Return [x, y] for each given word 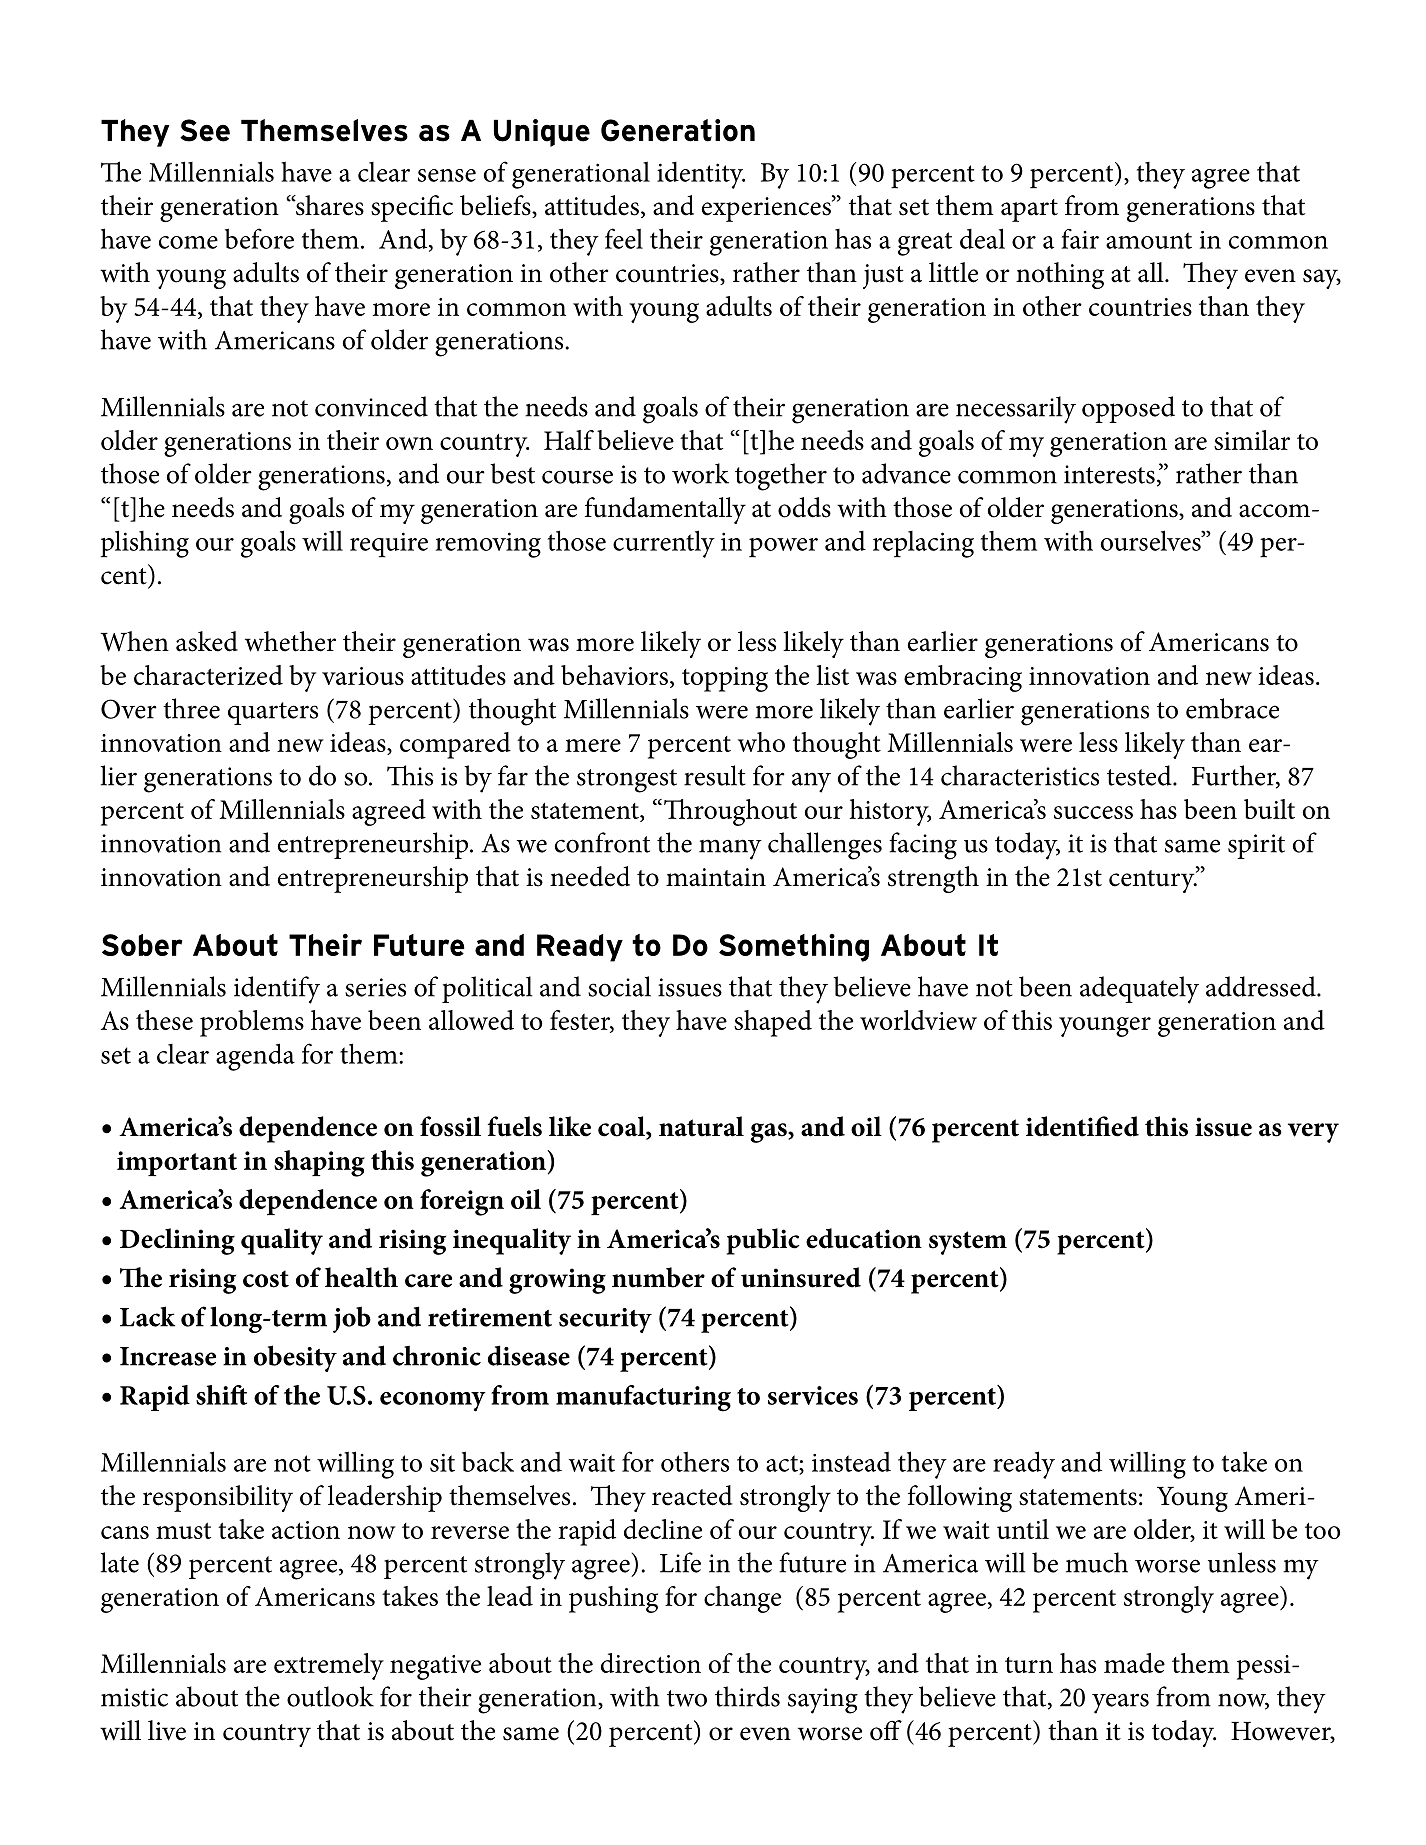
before [259, 238]
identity [701, 175]
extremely [329, 1666]
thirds [747, 1696]
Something [794, 948]
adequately [1139, 990]
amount [1149, 240]
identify [277, 990]
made [1134, 1663]
